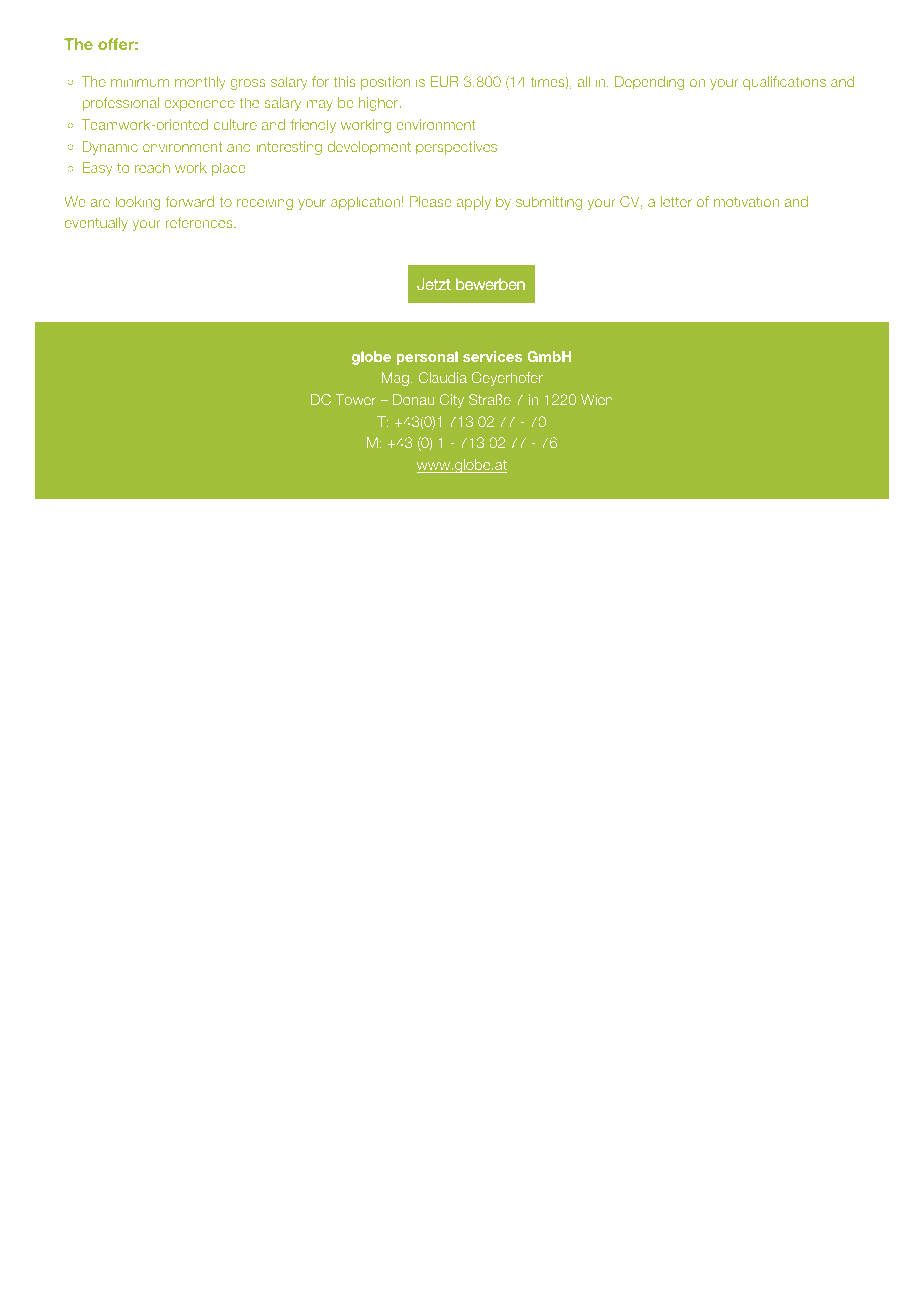 Image resolution: width=924 pixels, height=1308 pixels. What do you see at coordinates (355, 399) in the screenshot?
I see `Tower` at bounding box center [355, 399].
